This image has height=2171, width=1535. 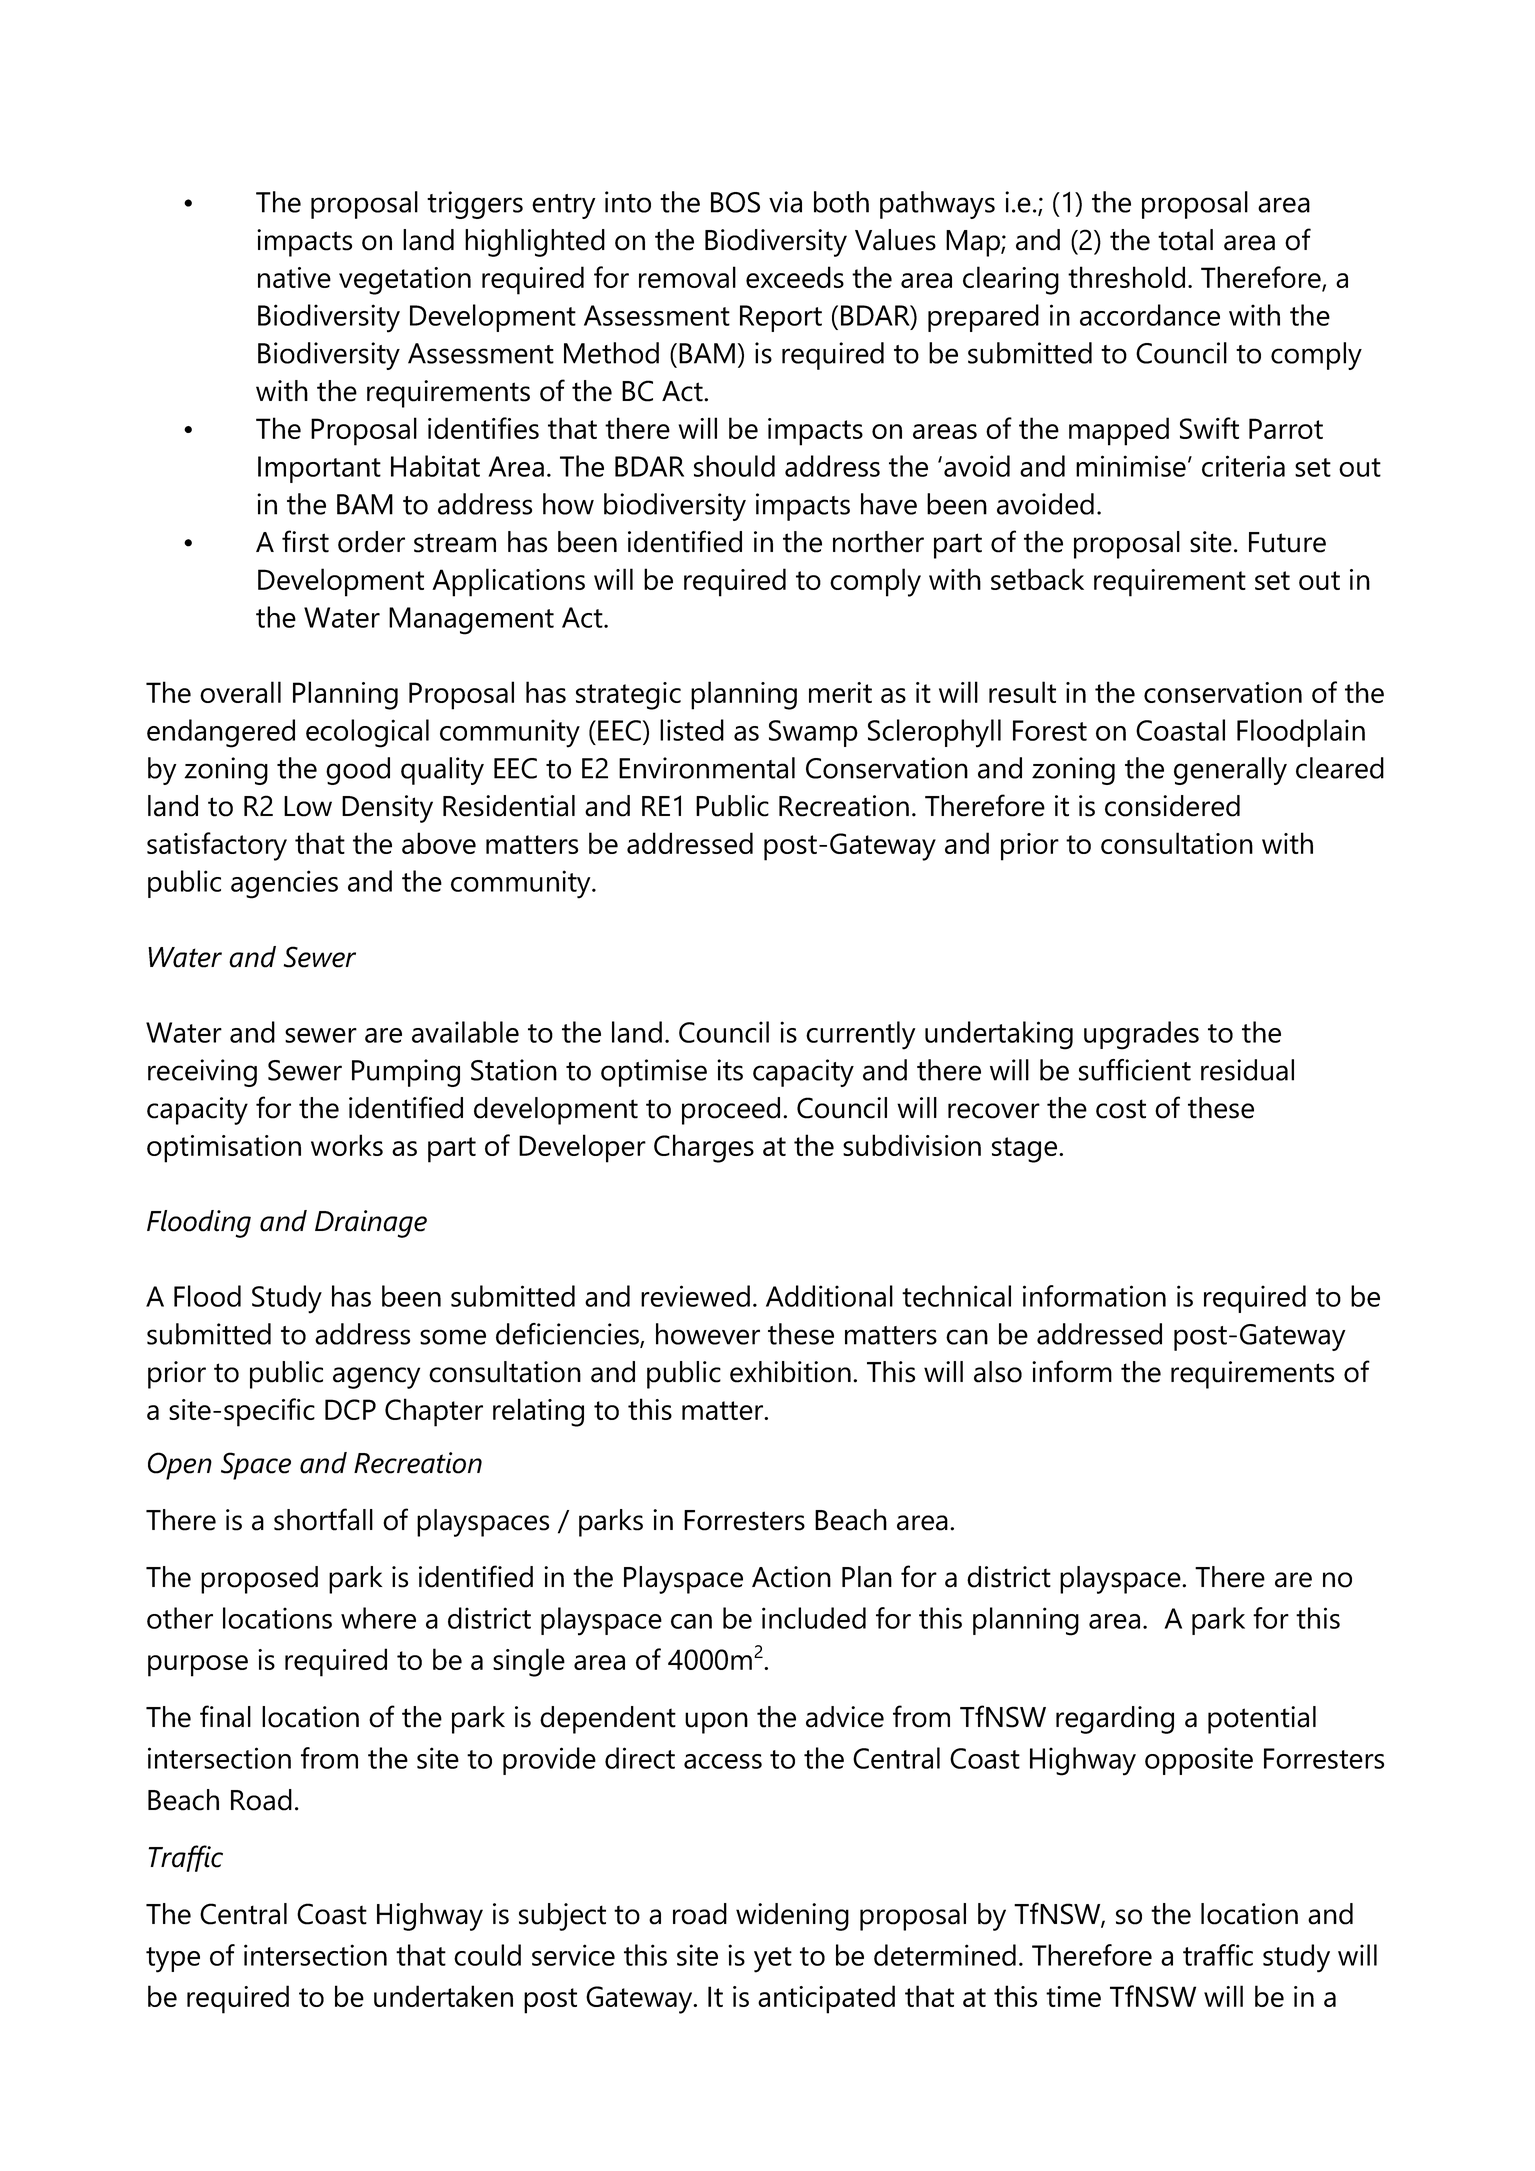 What do you see at coordinates (795, 277) in the image?
I see `exceeds` at bounding box center [795, 277].
